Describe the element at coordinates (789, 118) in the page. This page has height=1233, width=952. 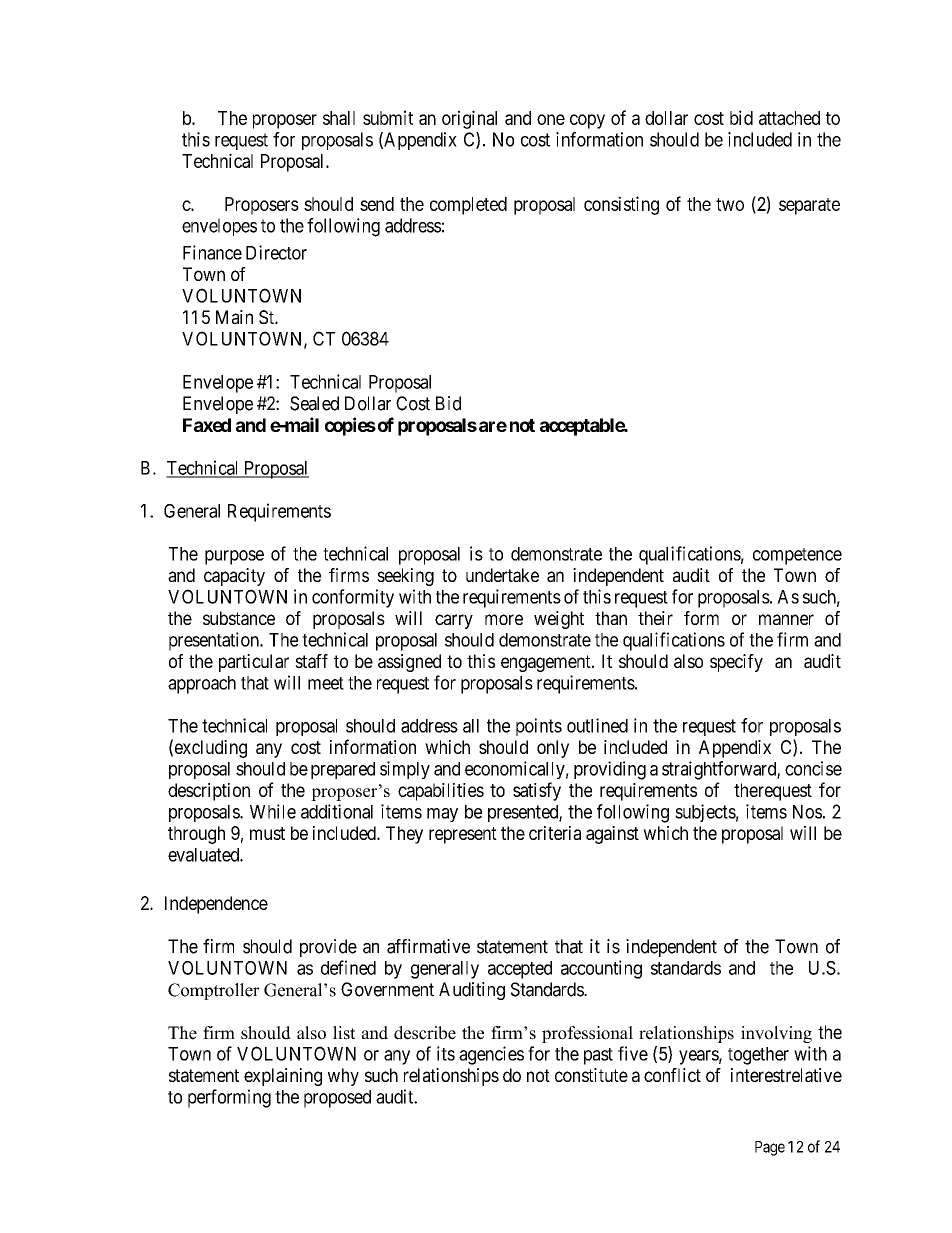
I see `attached` at that location.
